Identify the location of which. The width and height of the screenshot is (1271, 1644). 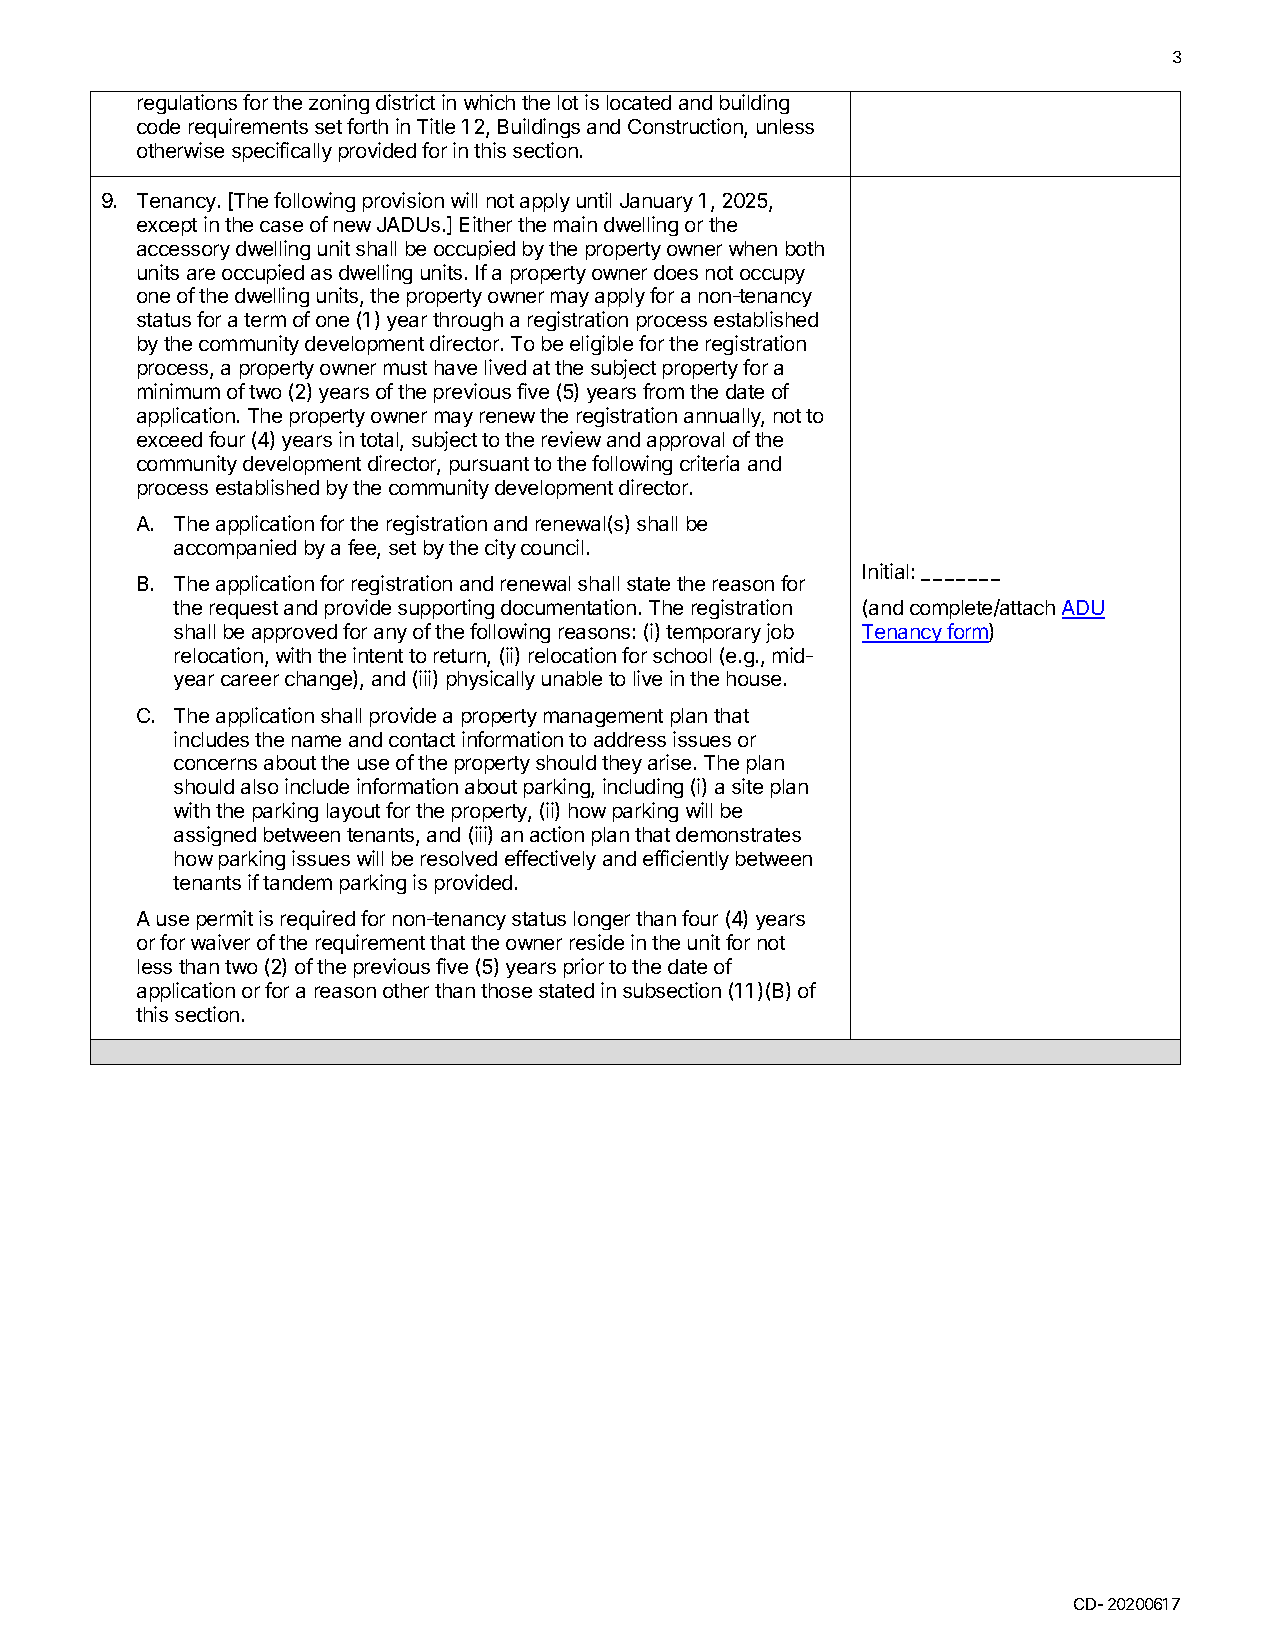
(489, 102).
